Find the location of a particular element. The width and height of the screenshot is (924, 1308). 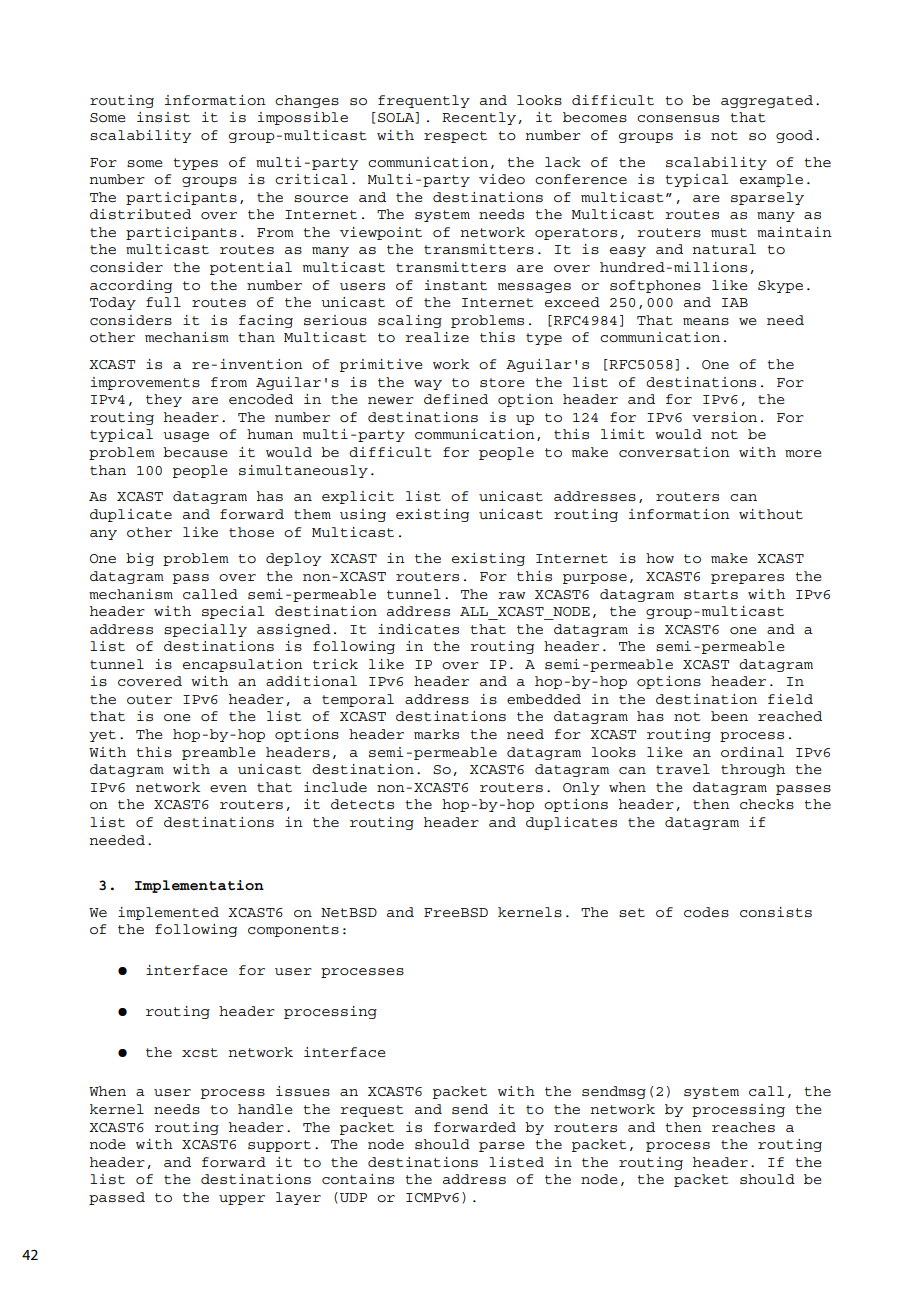

encapsulation is located at coordinates (243, 665).
